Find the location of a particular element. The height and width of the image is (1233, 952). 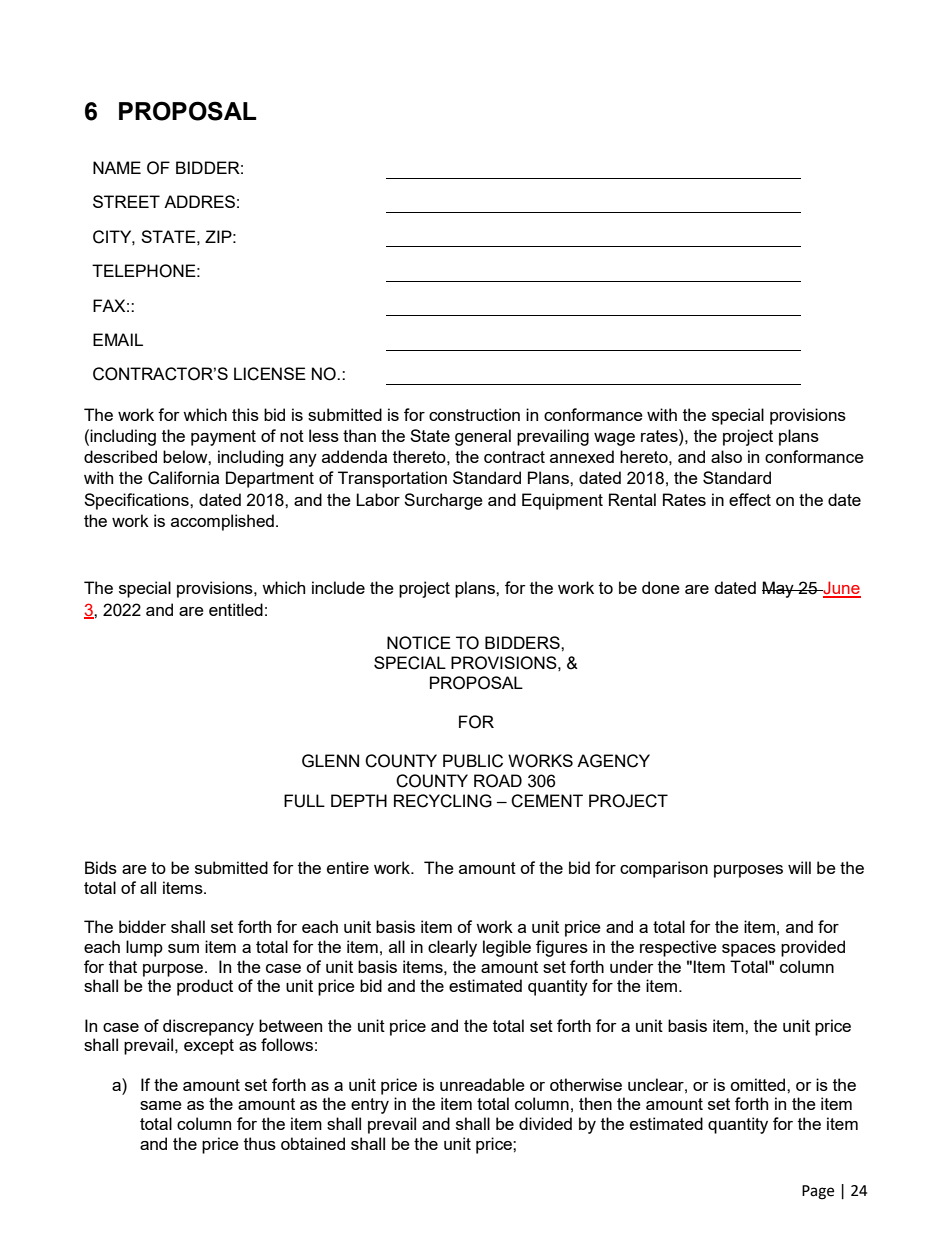

also is located at coordinates (726, 456).
